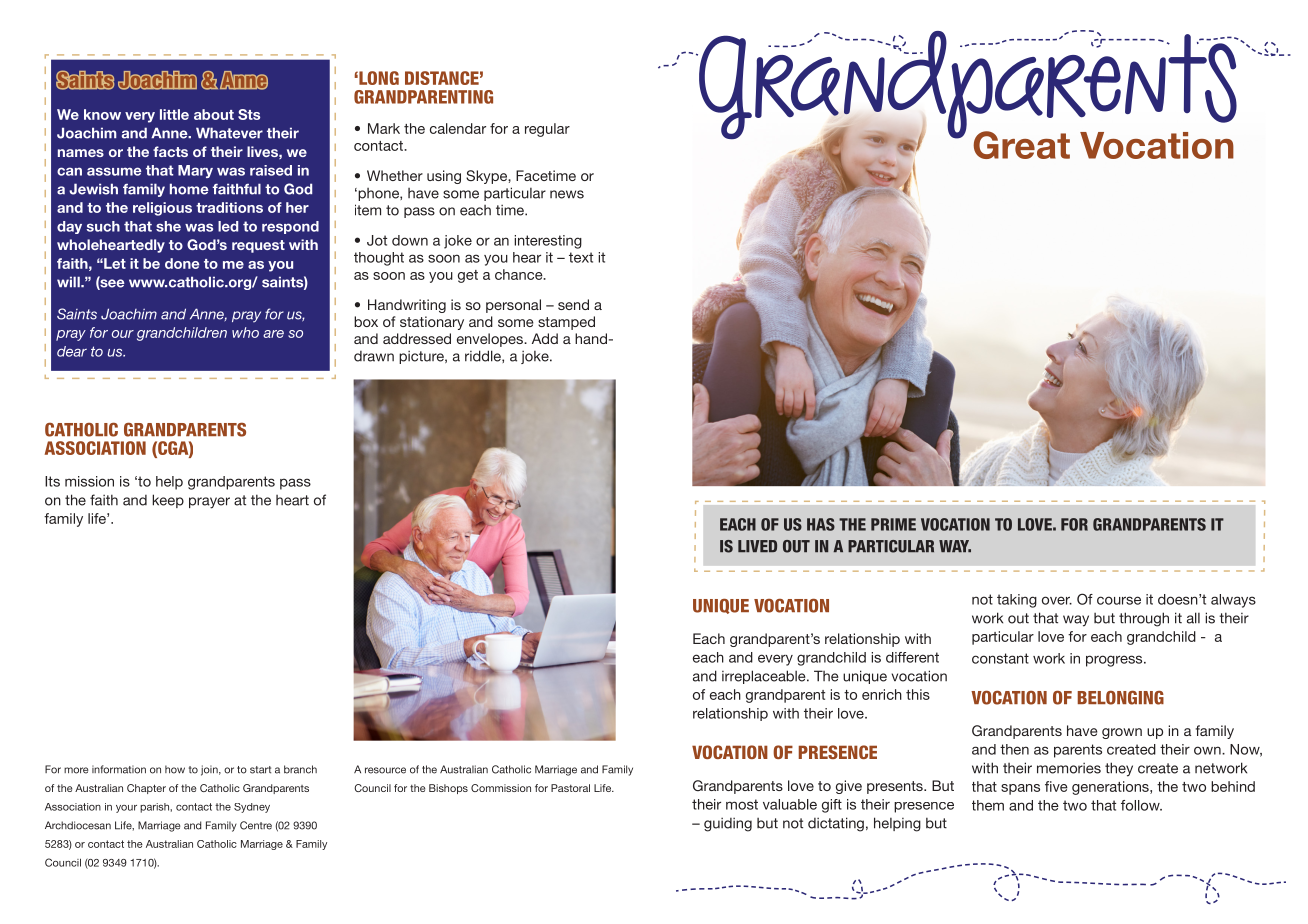  What do you see at coordinates (168, 501) in the screenshot?
I see `keep` at bounding box center [168, 501].
